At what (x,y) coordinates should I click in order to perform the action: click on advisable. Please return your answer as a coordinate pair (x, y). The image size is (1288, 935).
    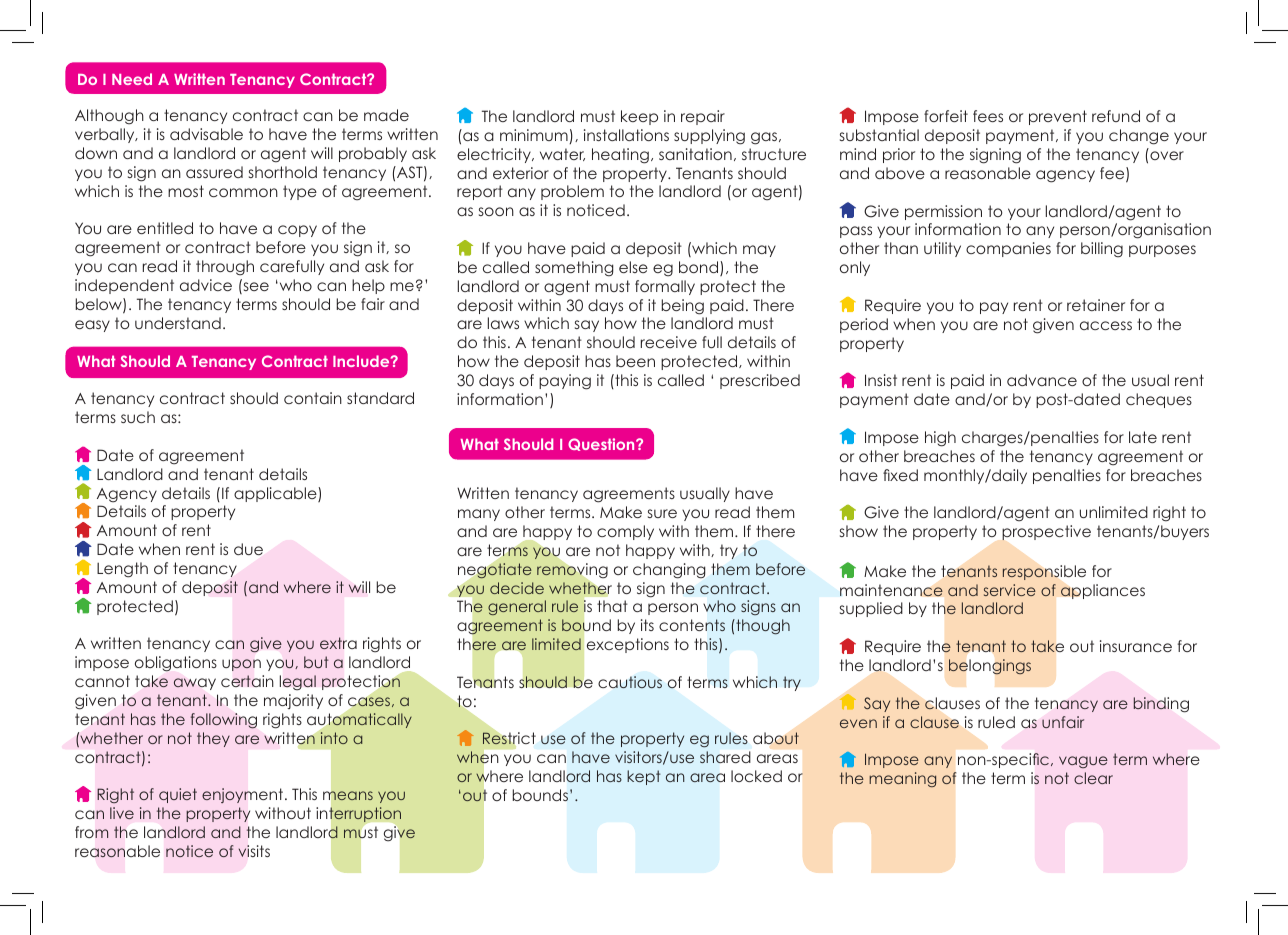
    Looking at the image, I should click on (206, 134).
